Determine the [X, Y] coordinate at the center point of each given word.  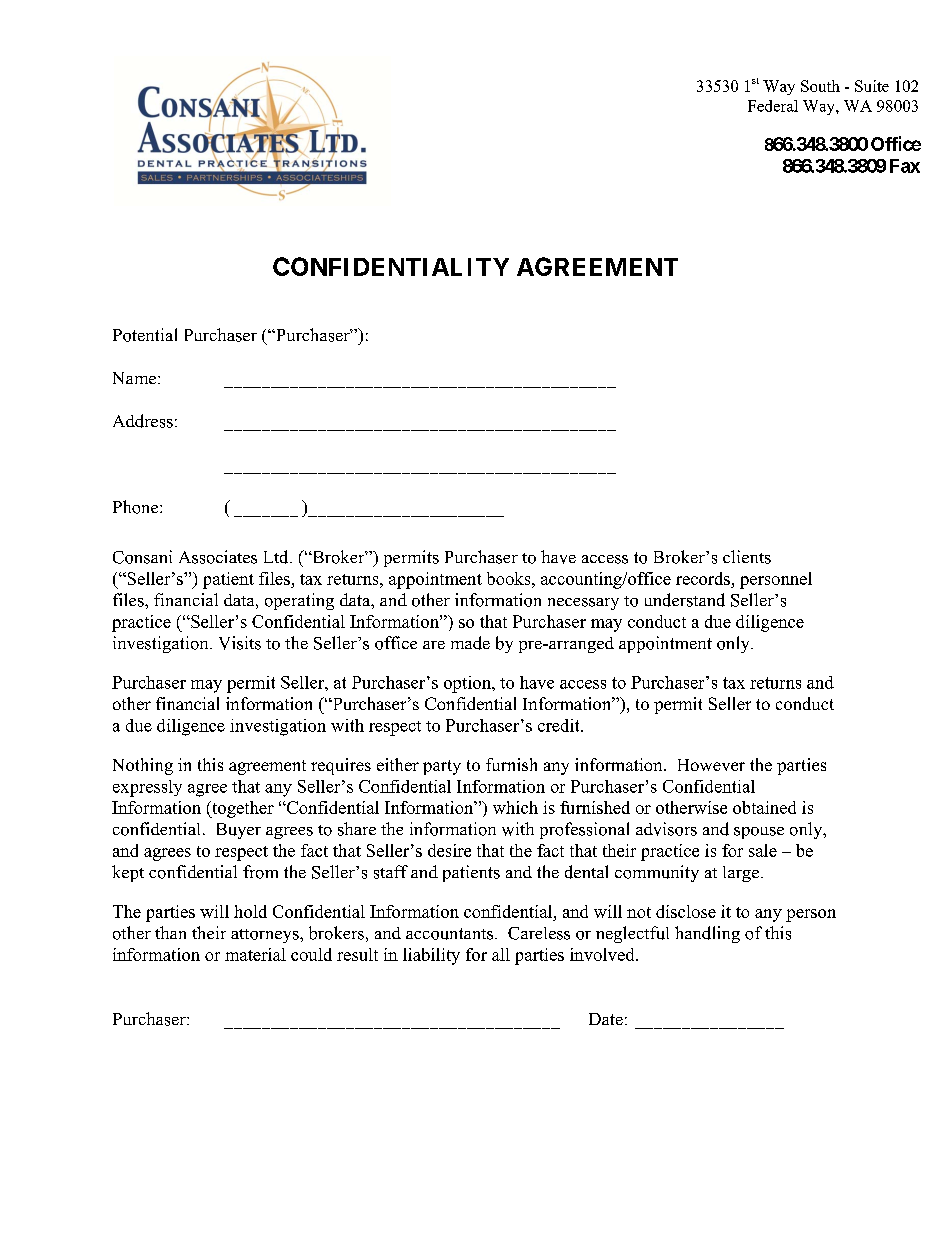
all [501, 954]
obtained [764, 807]
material [255, 954]
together [242, 809]
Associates [218, 557]
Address [143, 421]
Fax [905, 166]
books [510, 578]
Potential [145, 335]
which [515, 807]
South [820, 86]
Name [134, 378]
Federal [773, 106]
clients [747, 557]
